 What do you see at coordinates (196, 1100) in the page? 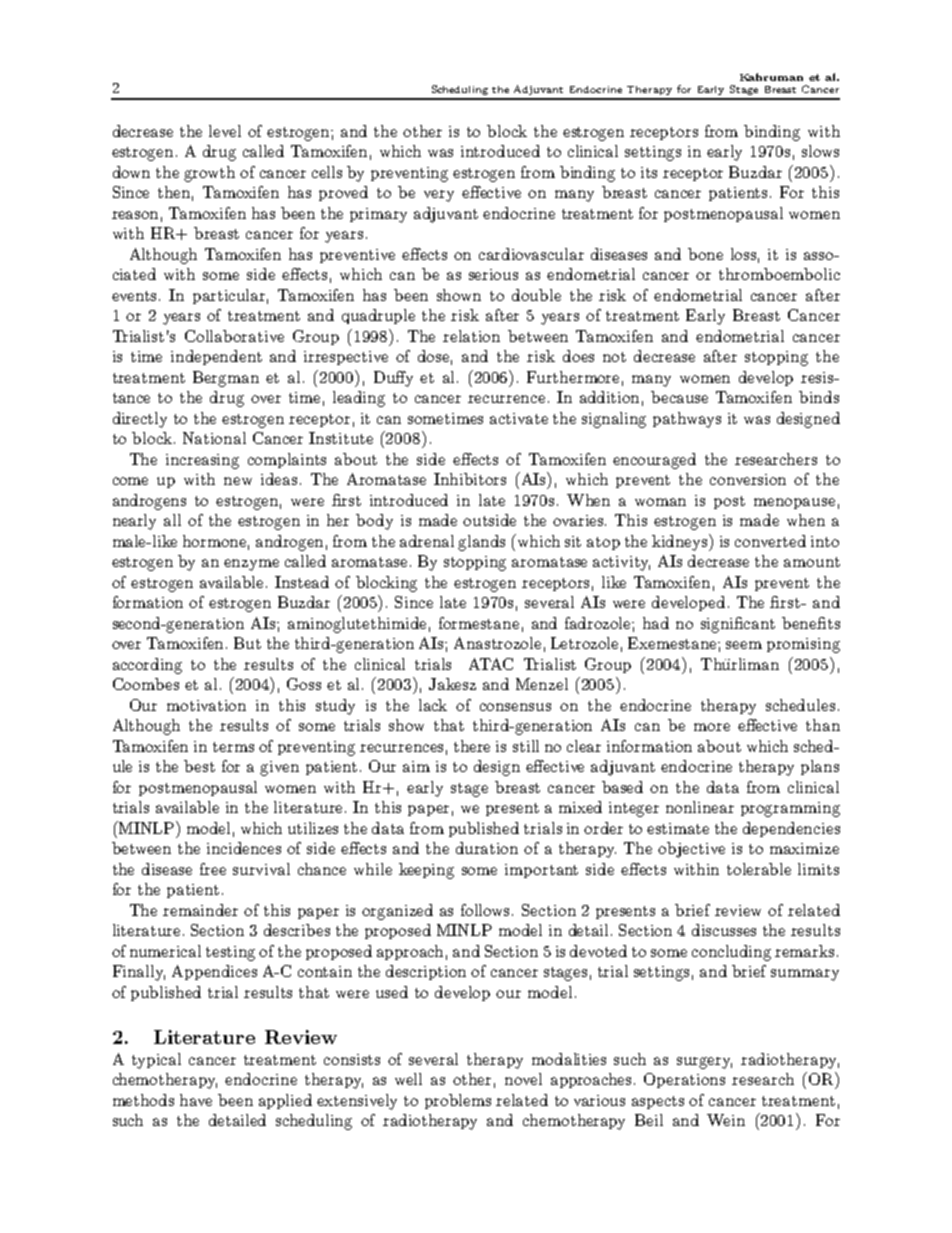
I see `have` at bounding box center [196, 1100].
